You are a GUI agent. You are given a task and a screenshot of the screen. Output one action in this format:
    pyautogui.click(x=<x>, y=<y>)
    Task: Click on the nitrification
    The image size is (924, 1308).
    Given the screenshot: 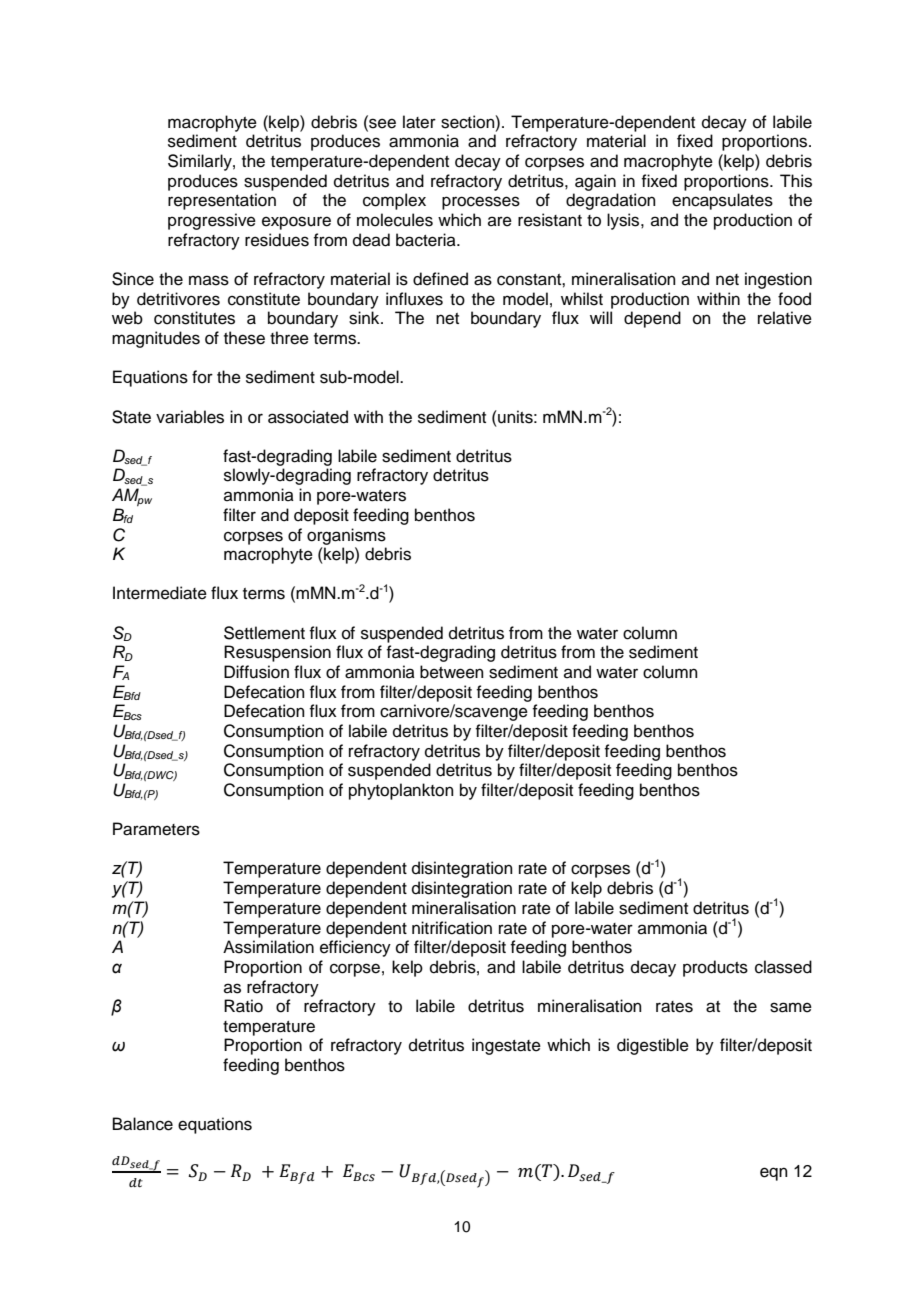 What is the action you would take?
    pyautogui.click(x=452, y=928)
